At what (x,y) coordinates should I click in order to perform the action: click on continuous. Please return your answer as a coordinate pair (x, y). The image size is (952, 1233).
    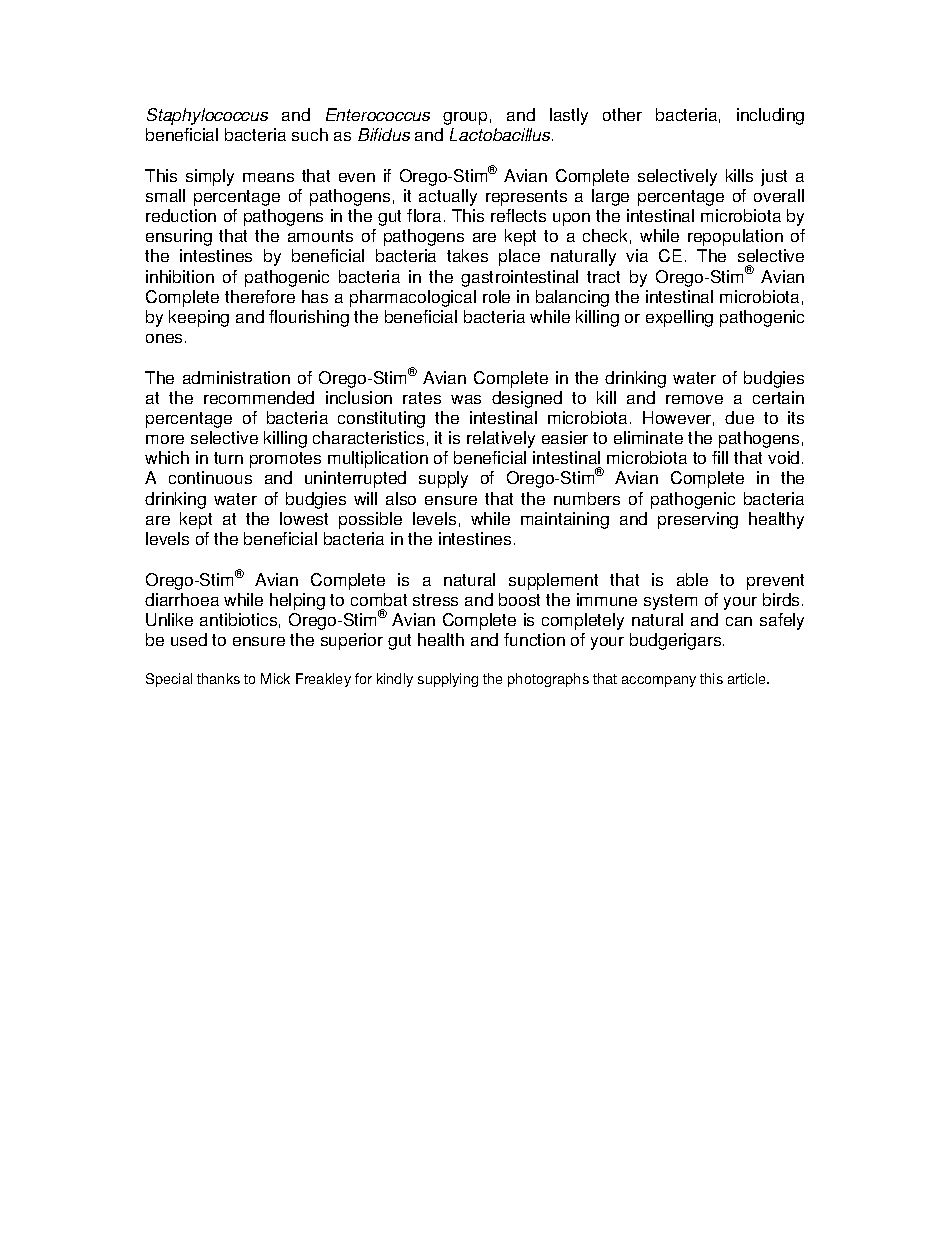
    Looking at the image, I should click on (210, 477).
